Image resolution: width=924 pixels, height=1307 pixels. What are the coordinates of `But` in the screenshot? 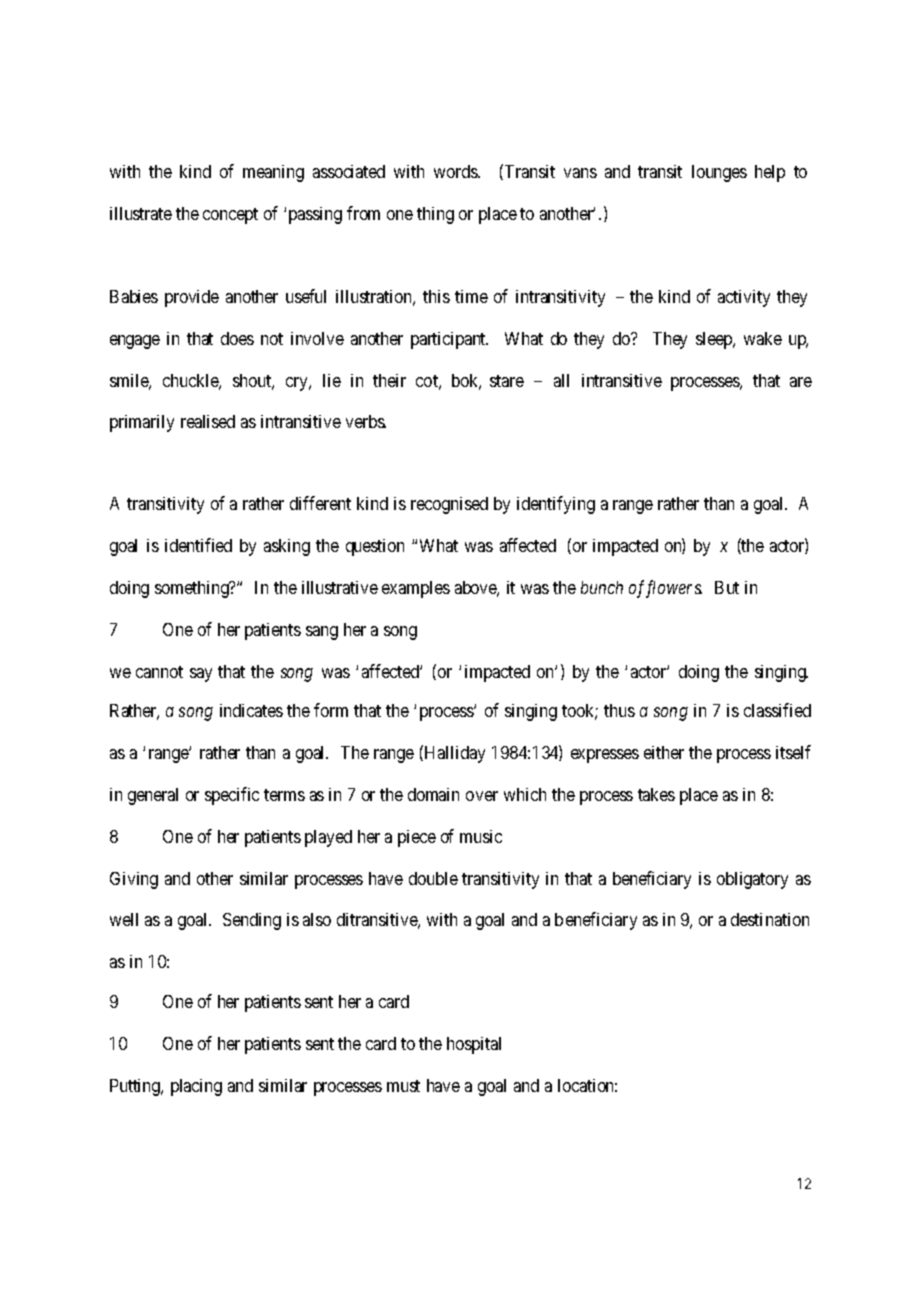 It's located at (727, 587).
